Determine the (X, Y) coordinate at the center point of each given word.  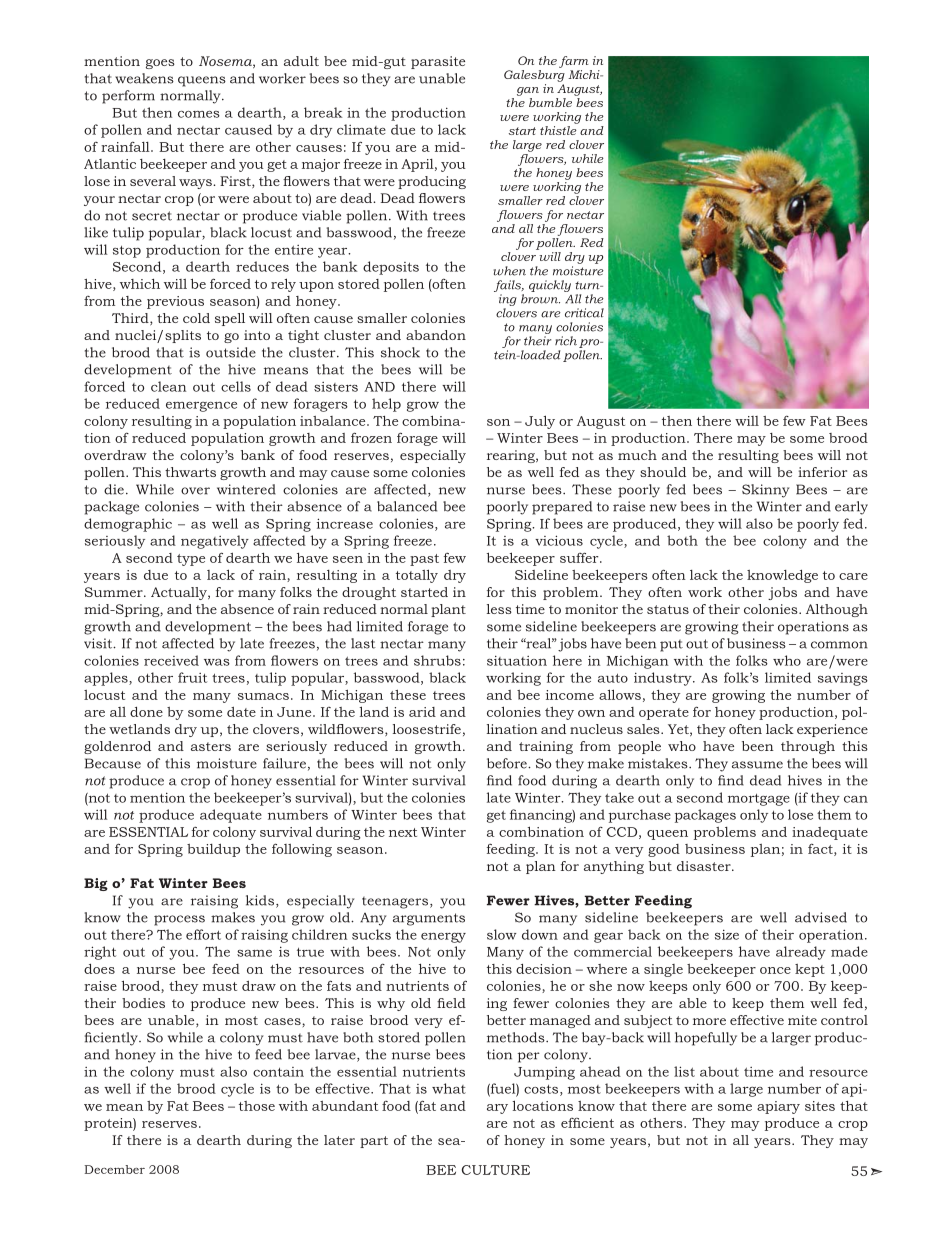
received (171, 660)
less (499, 609)
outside (231, 352)
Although (837, 610)
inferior (822, 472)
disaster (705, 866)
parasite (438, 62)
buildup (213, 850)
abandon (436, 335)
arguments (429, 919)
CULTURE (496, 1170)
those (257, 1106)
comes (199, 114)
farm (573, 62)
